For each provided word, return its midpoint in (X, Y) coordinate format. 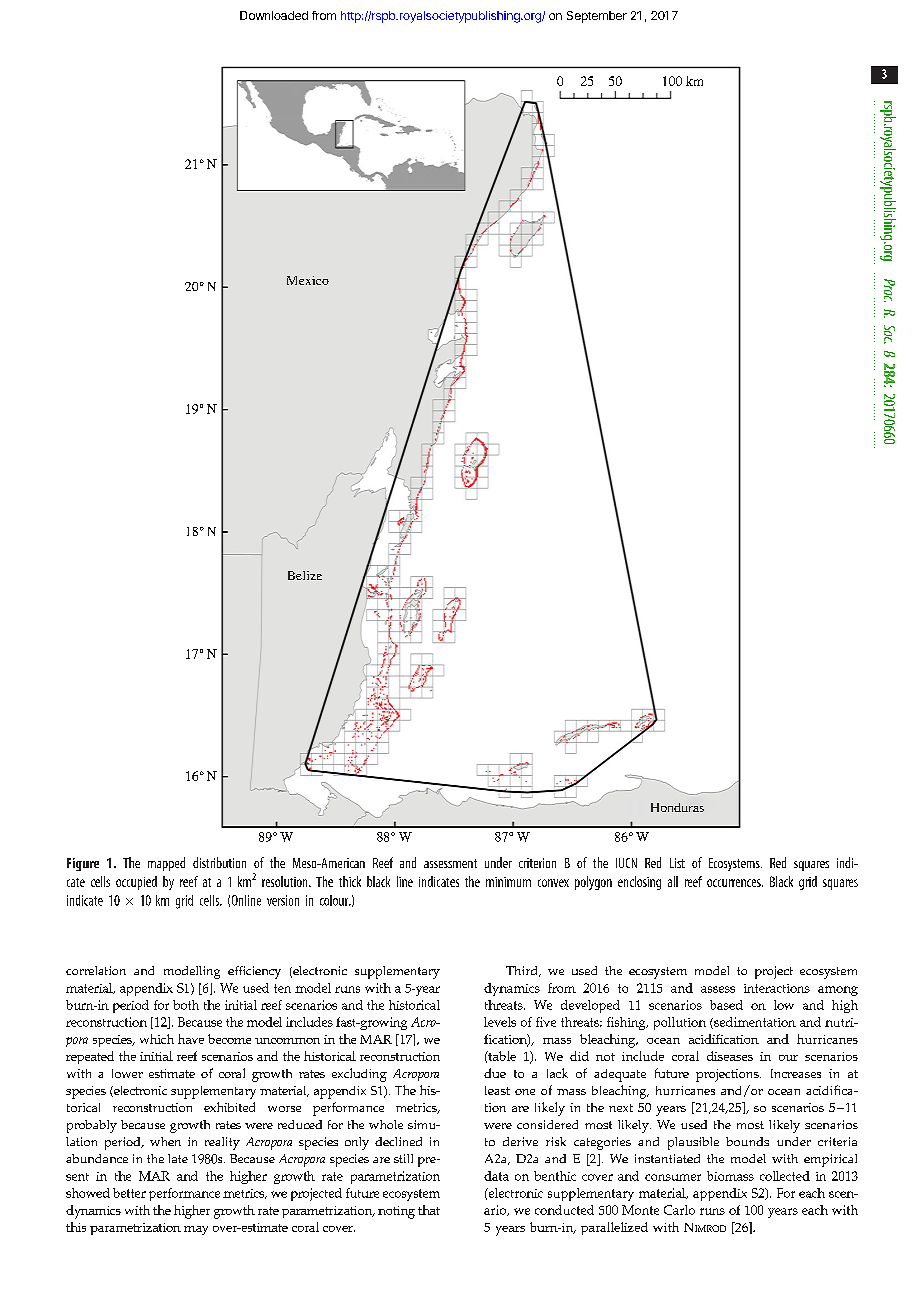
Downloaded (274, 15)
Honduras (677, 807)
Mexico (308, 280)
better (129, 1193)
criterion (537, 863)
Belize (305, 575)
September (597, 17)
